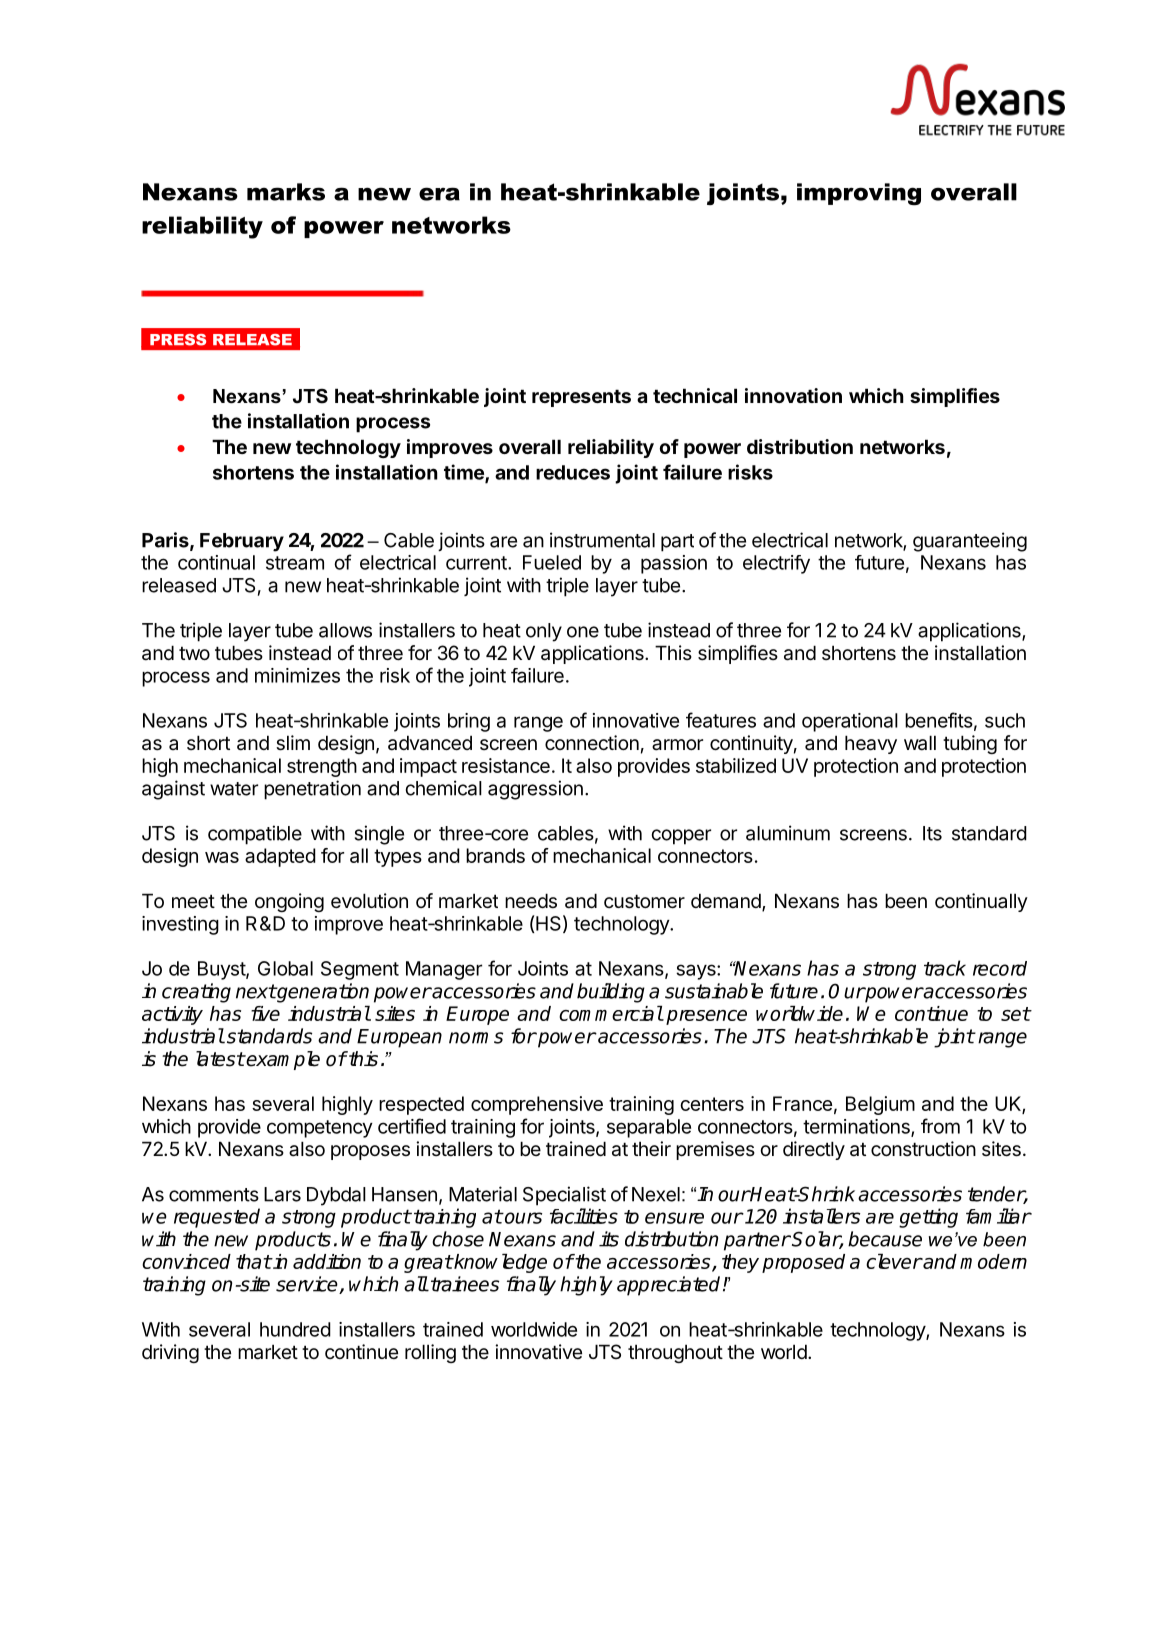 This page has height=1651, width=1168. Describe the element at coordinates (583, 632) in the page. I see `one` at that location.
